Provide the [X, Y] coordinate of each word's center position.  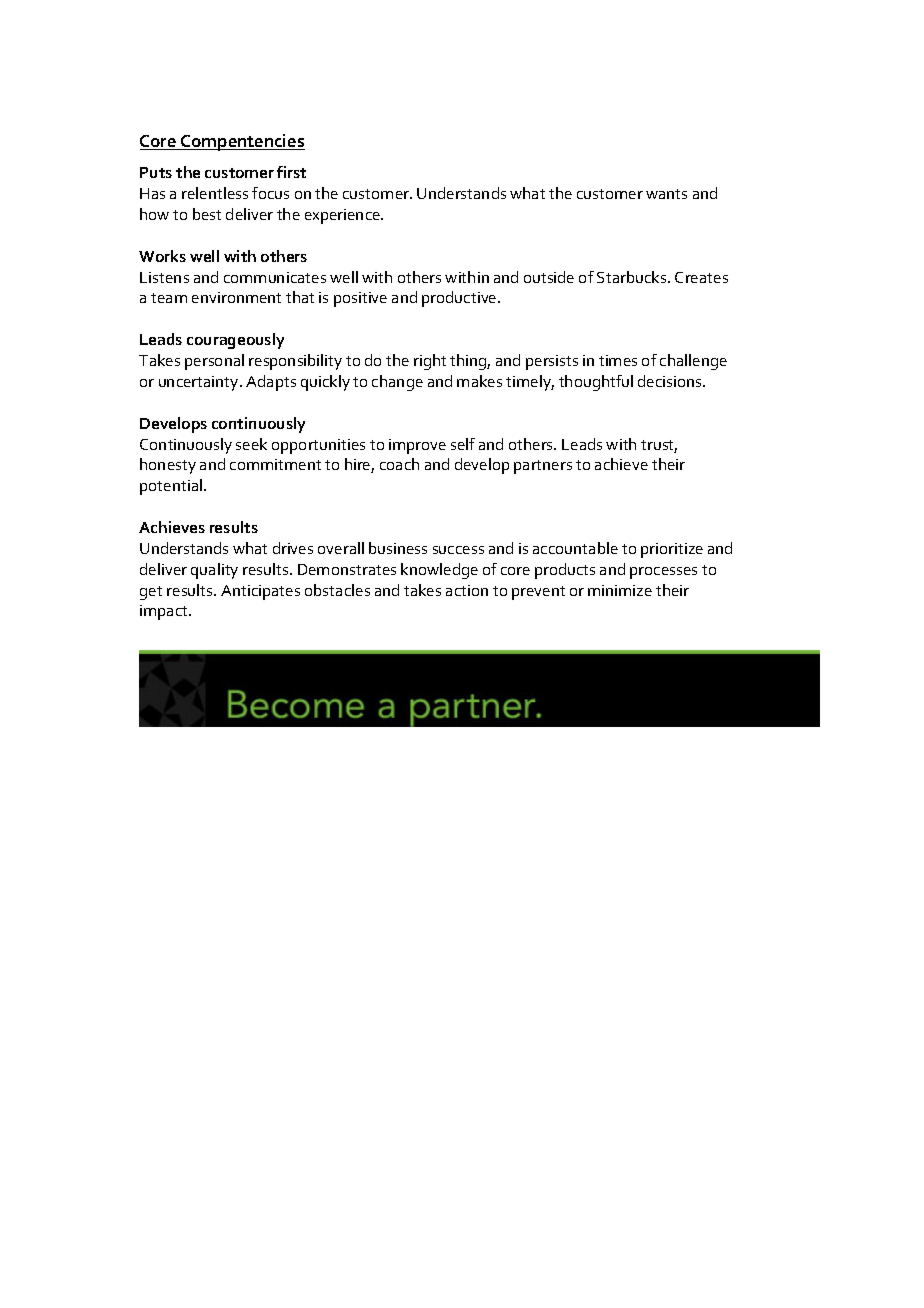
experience [343, 216]
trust [659, 446]
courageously [235, 341]
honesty [168, 466]
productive [460, 299]
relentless [215, 193]
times [618, 360]
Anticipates [260, 592]
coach [399, 464]
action [467, 590]
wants [666, 194]
